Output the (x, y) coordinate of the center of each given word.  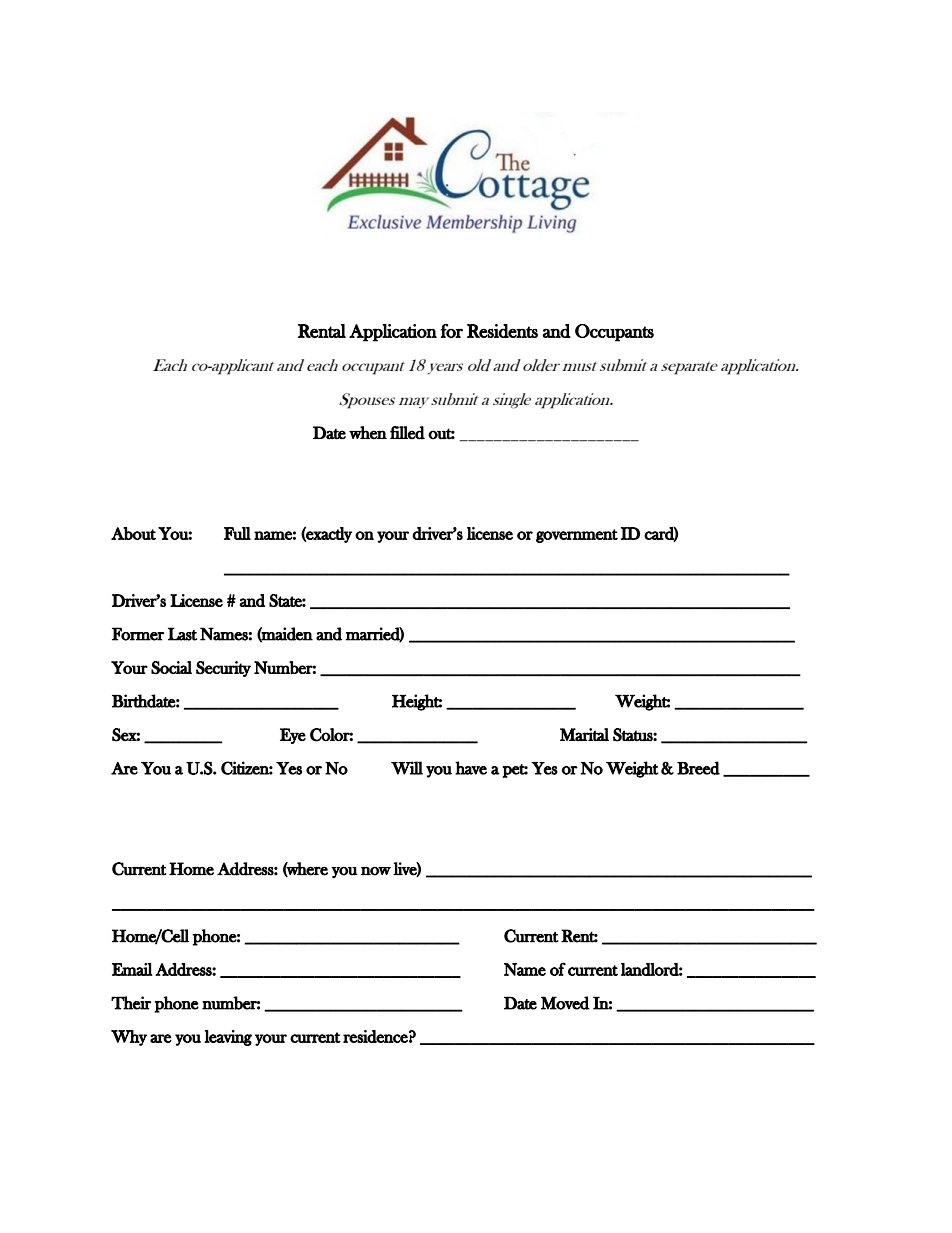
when (368, 432)
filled (407, 433)
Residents (502, 331)
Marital (584, 734)
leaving (228, 1038)
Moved (565, 1003)
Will (407, 768)
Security (223, 669)
